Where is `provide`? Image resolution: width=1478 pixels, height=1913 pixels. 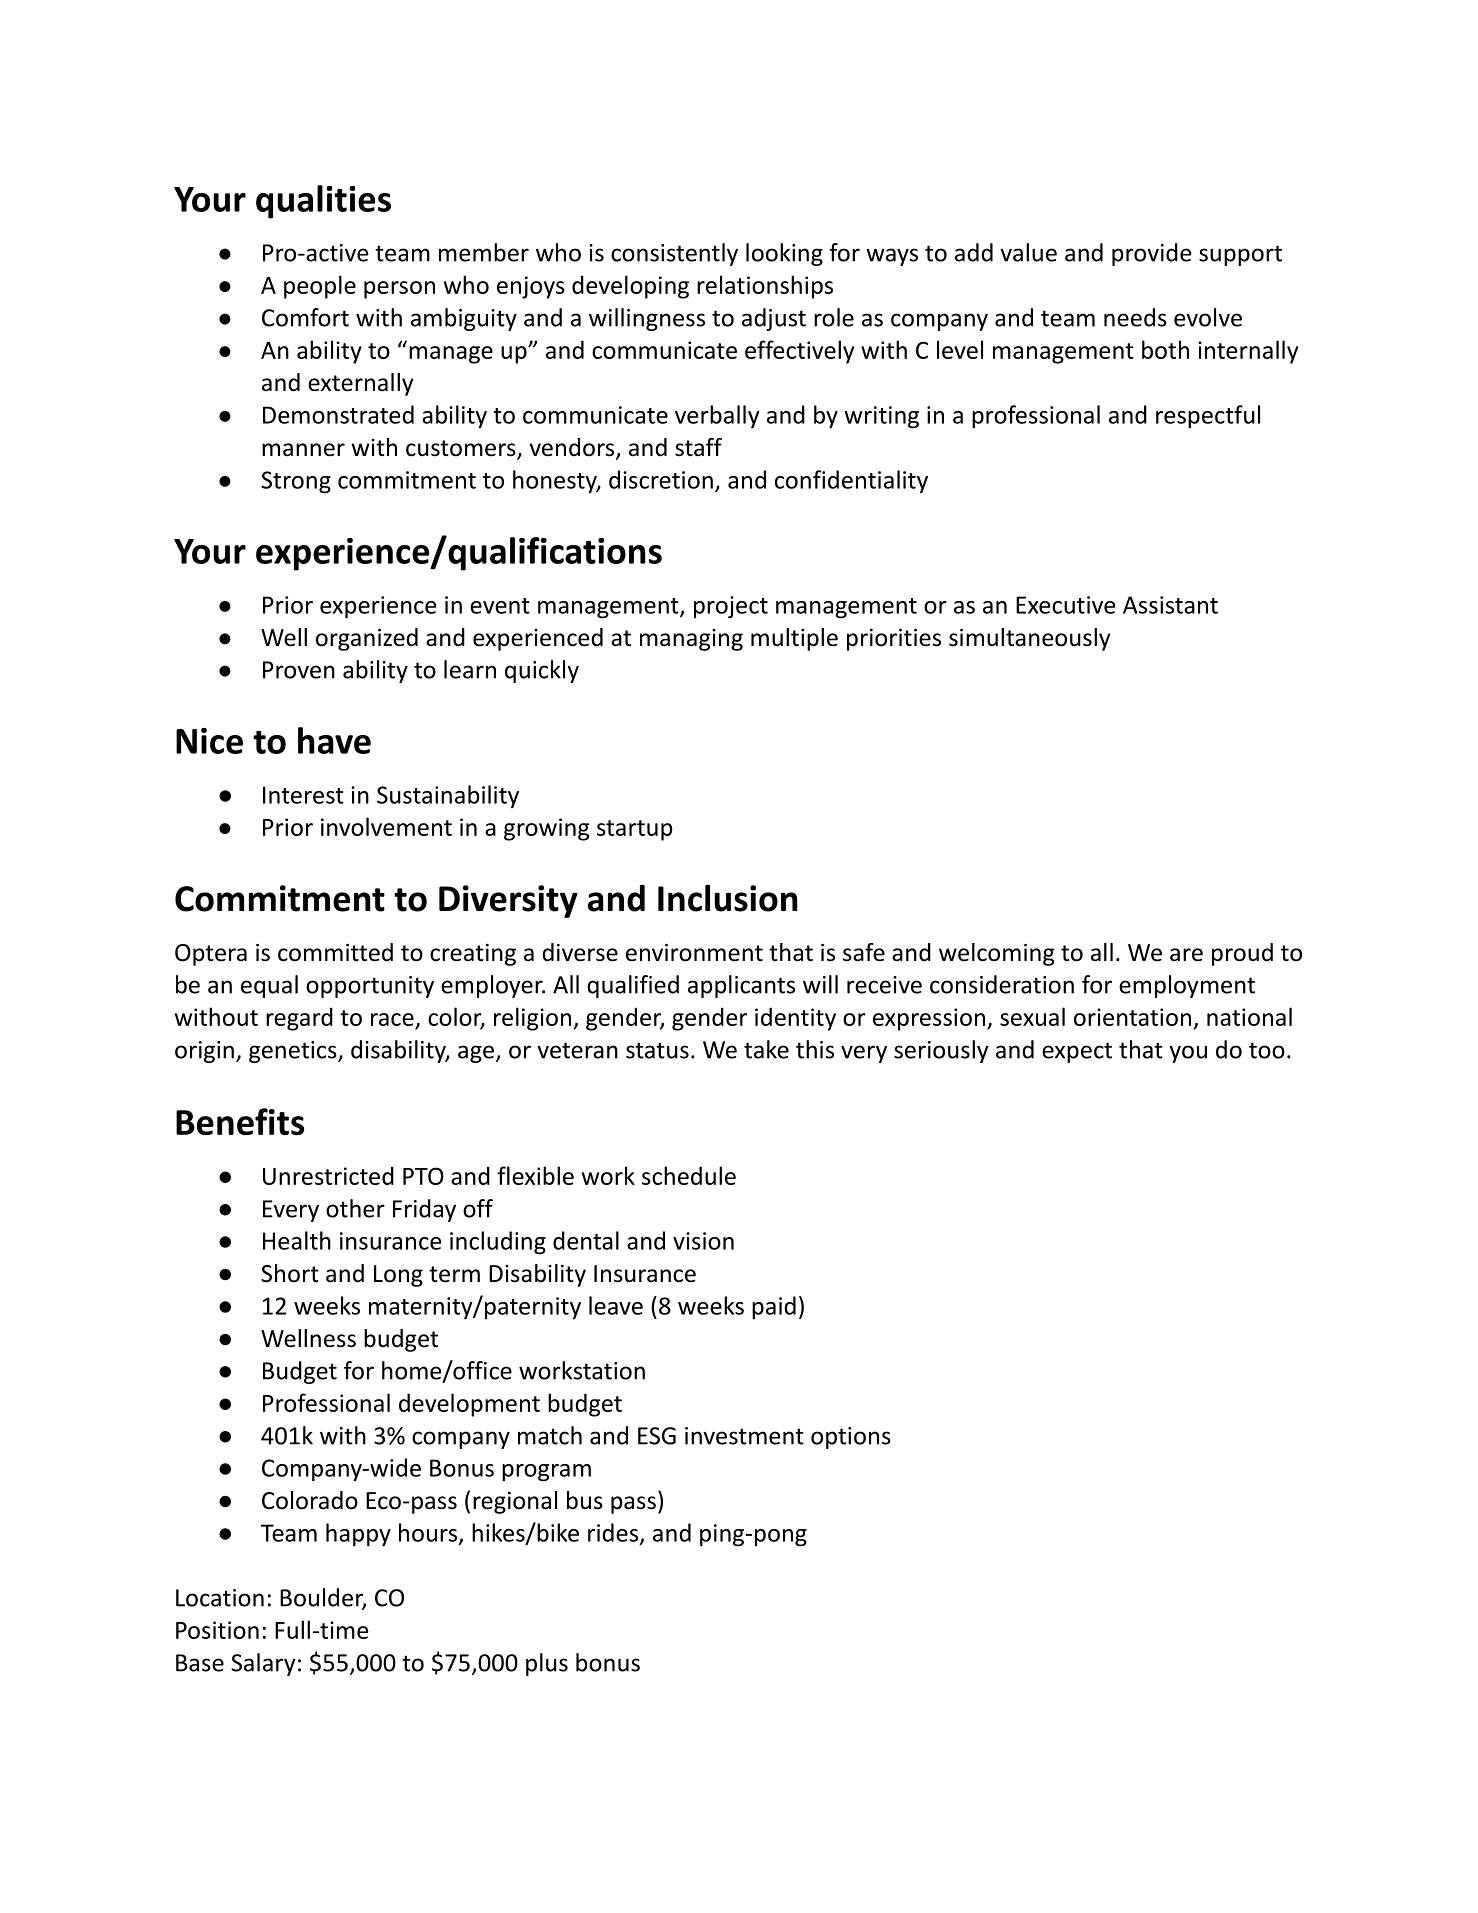 provide is located at coordinates (1151, 254).
